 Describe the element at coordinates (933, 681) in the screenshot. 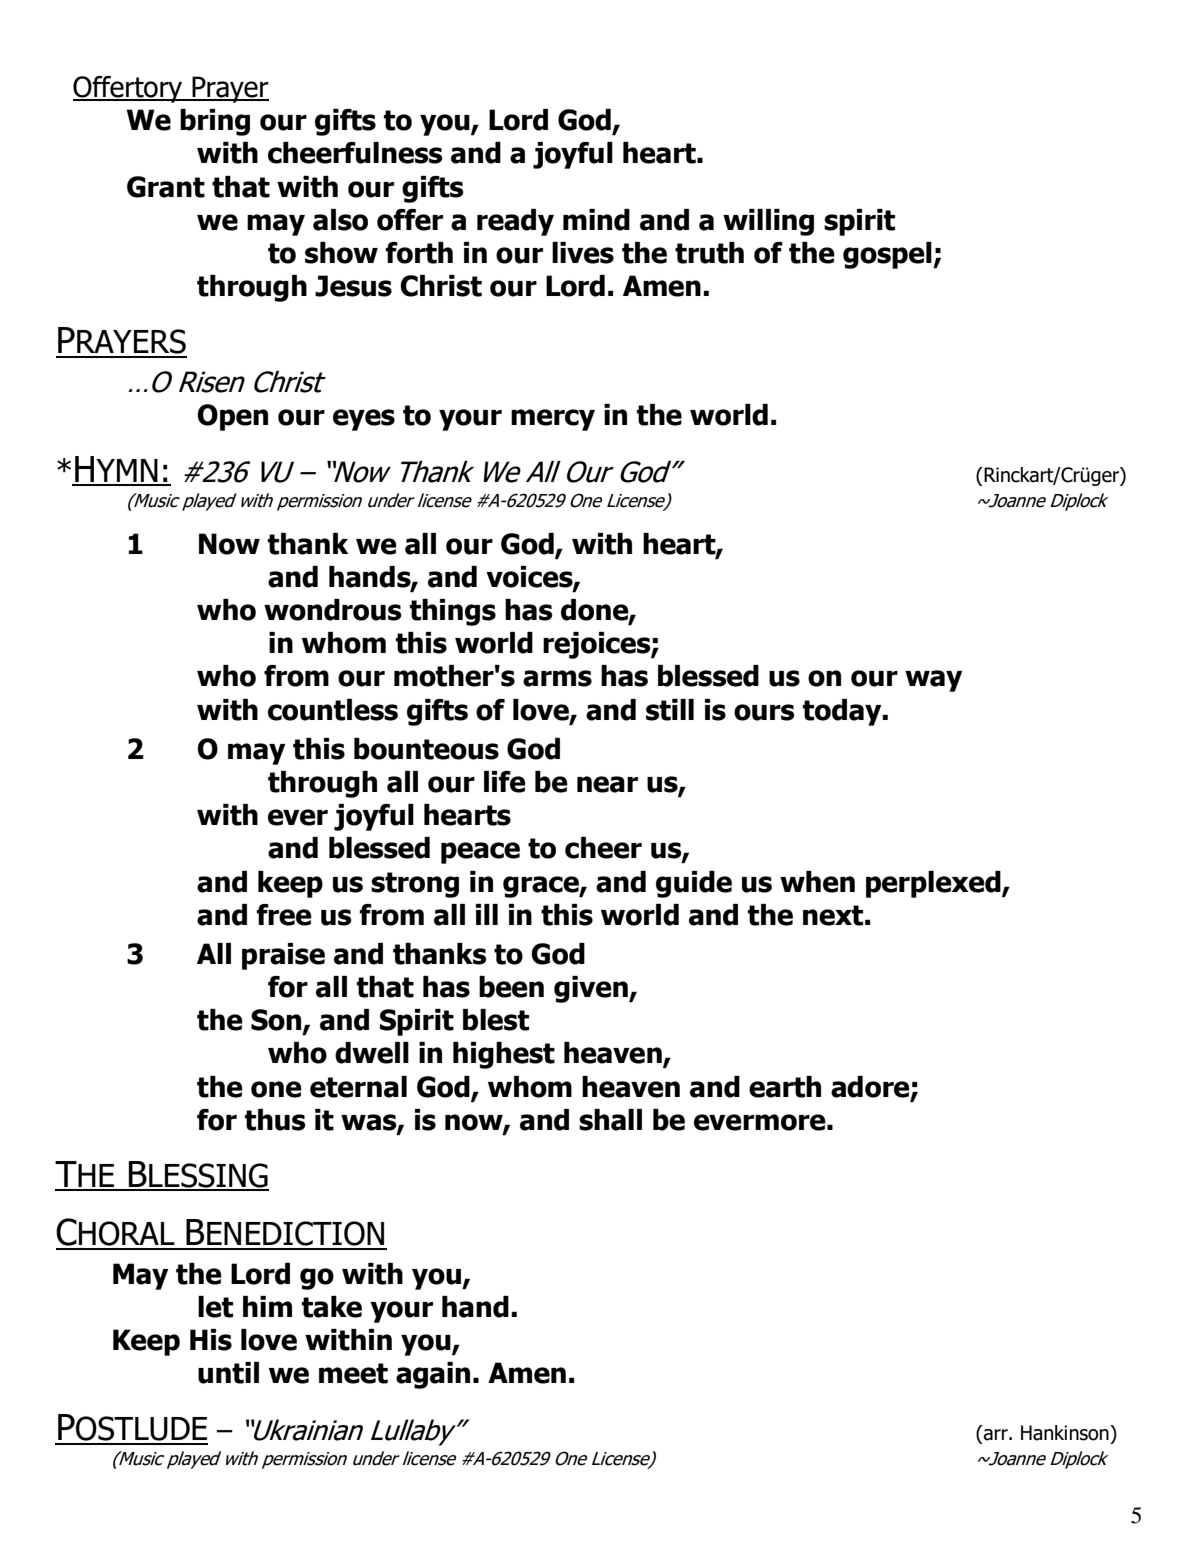

I see `way` at that location.
